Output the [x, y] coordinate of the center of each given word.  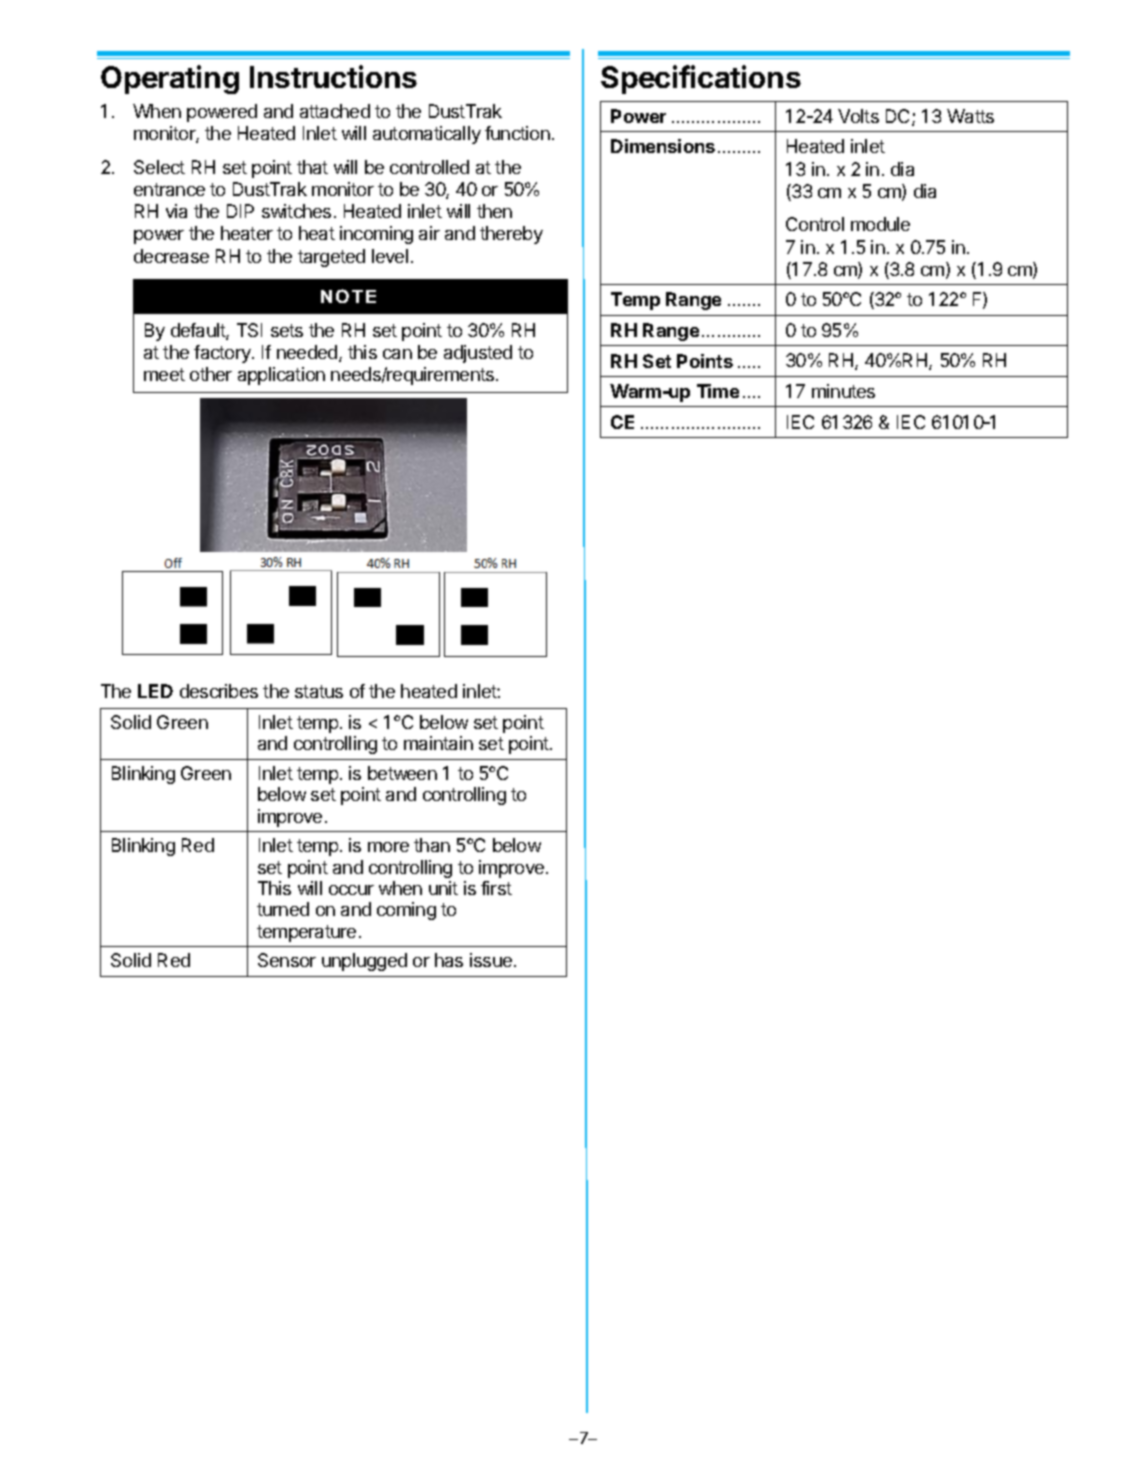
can [397, 354]
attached [335, 111]
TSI [249, 330]
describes [219, 691]
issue [491, 960]
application [281, 376]
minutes [843, 391]
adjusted [478, 354]
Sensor [287, 960]
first [496, 888]
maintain [438, 743]
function [517, 133]
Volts [858, 116]
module [880, 224]
